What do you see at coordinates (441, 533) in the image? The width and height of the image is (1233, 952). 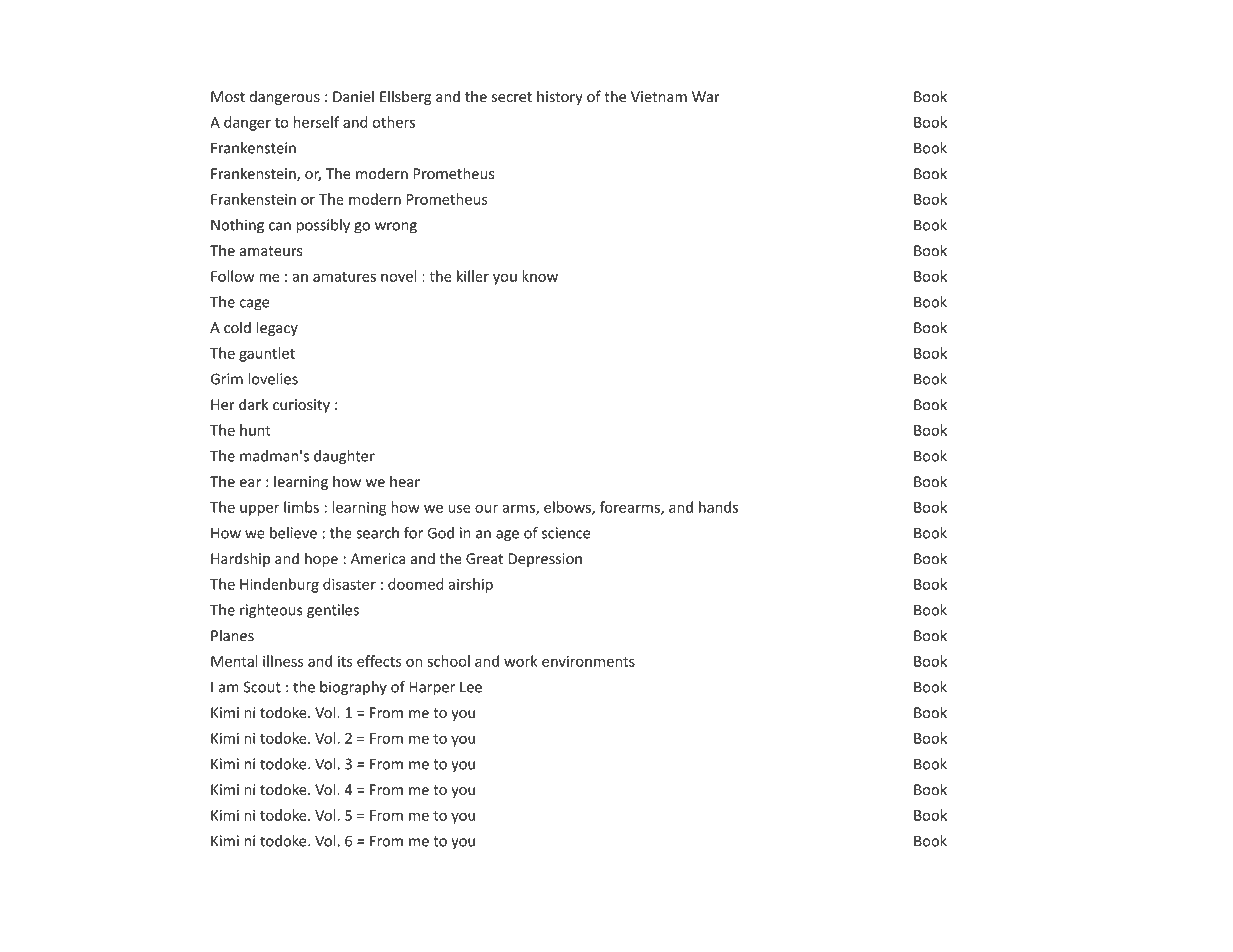 I see `God` at bounding box center [441, 533].
